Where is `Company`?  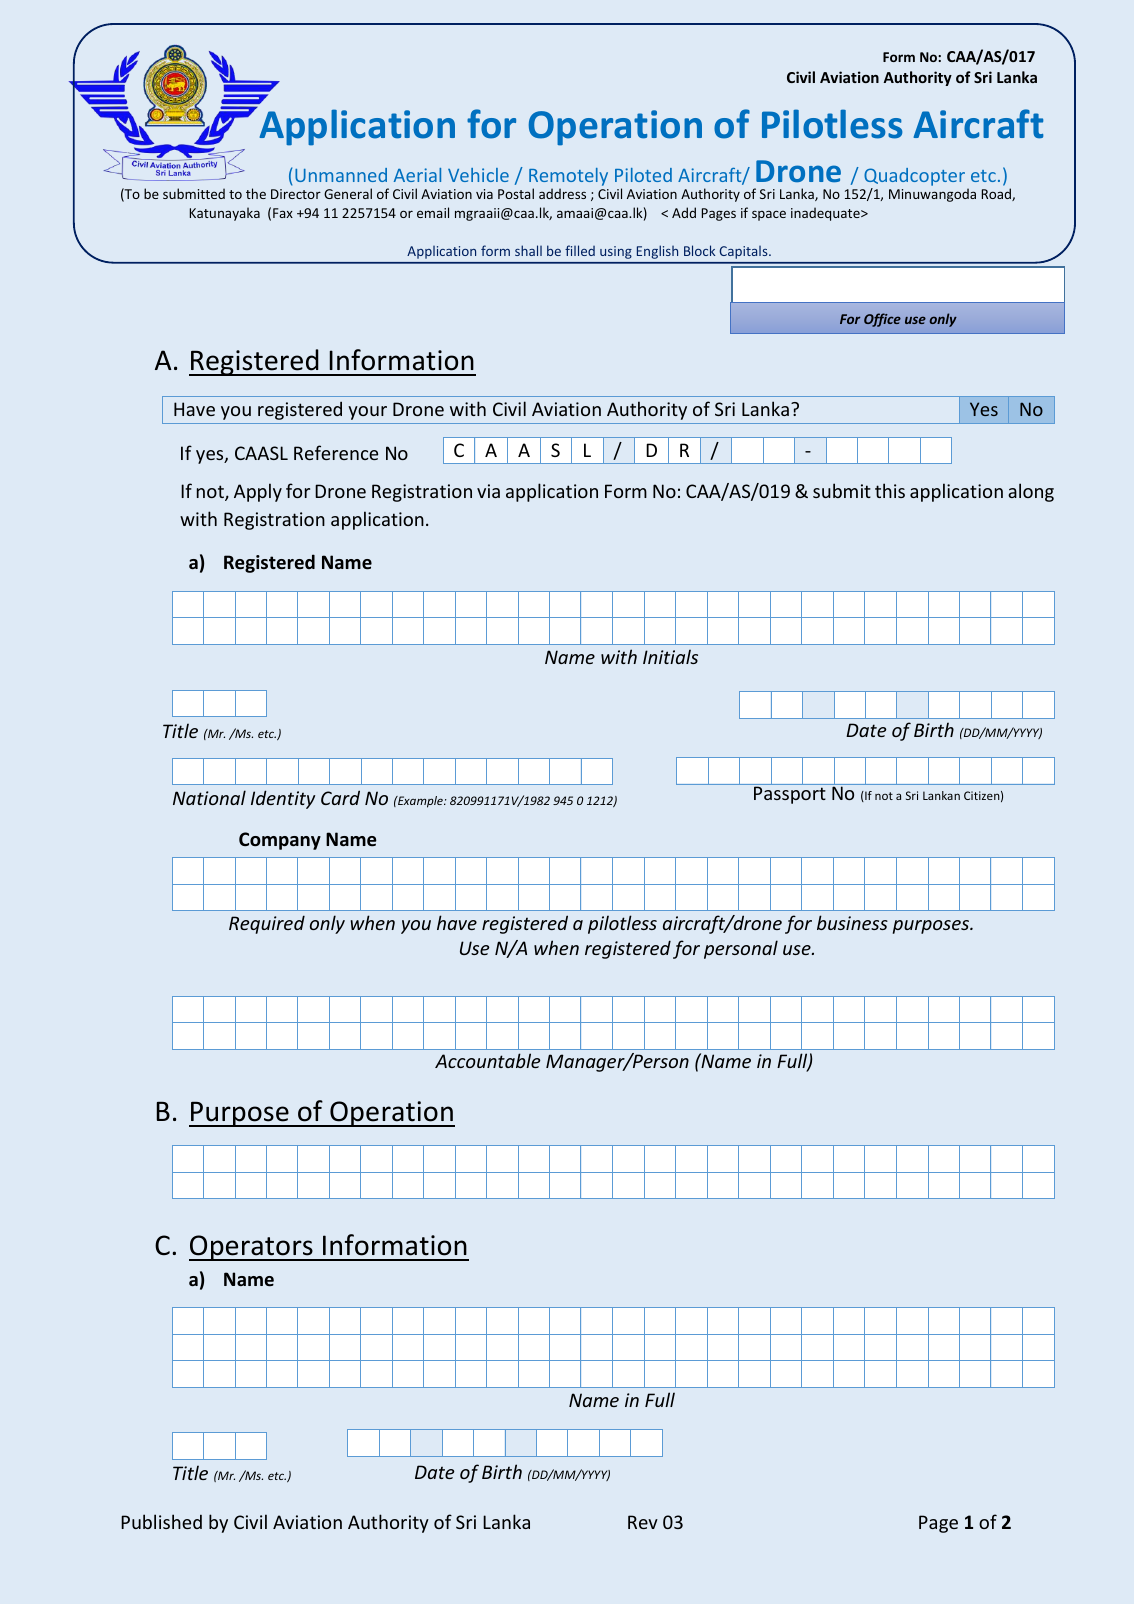
Company is located at coordinates (280, 841).
